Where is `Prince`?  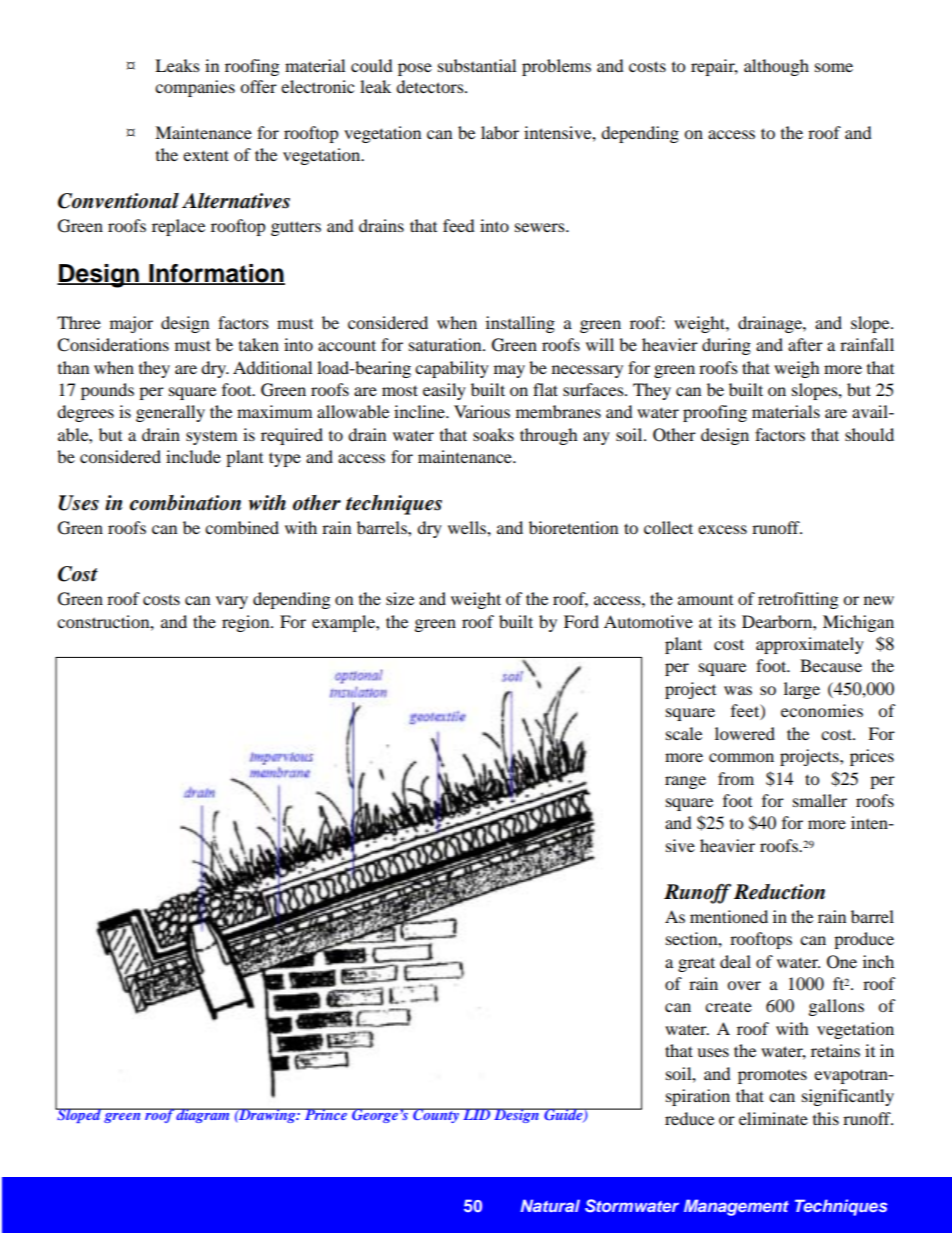 Prince is located at coordinates (325, 1114).
